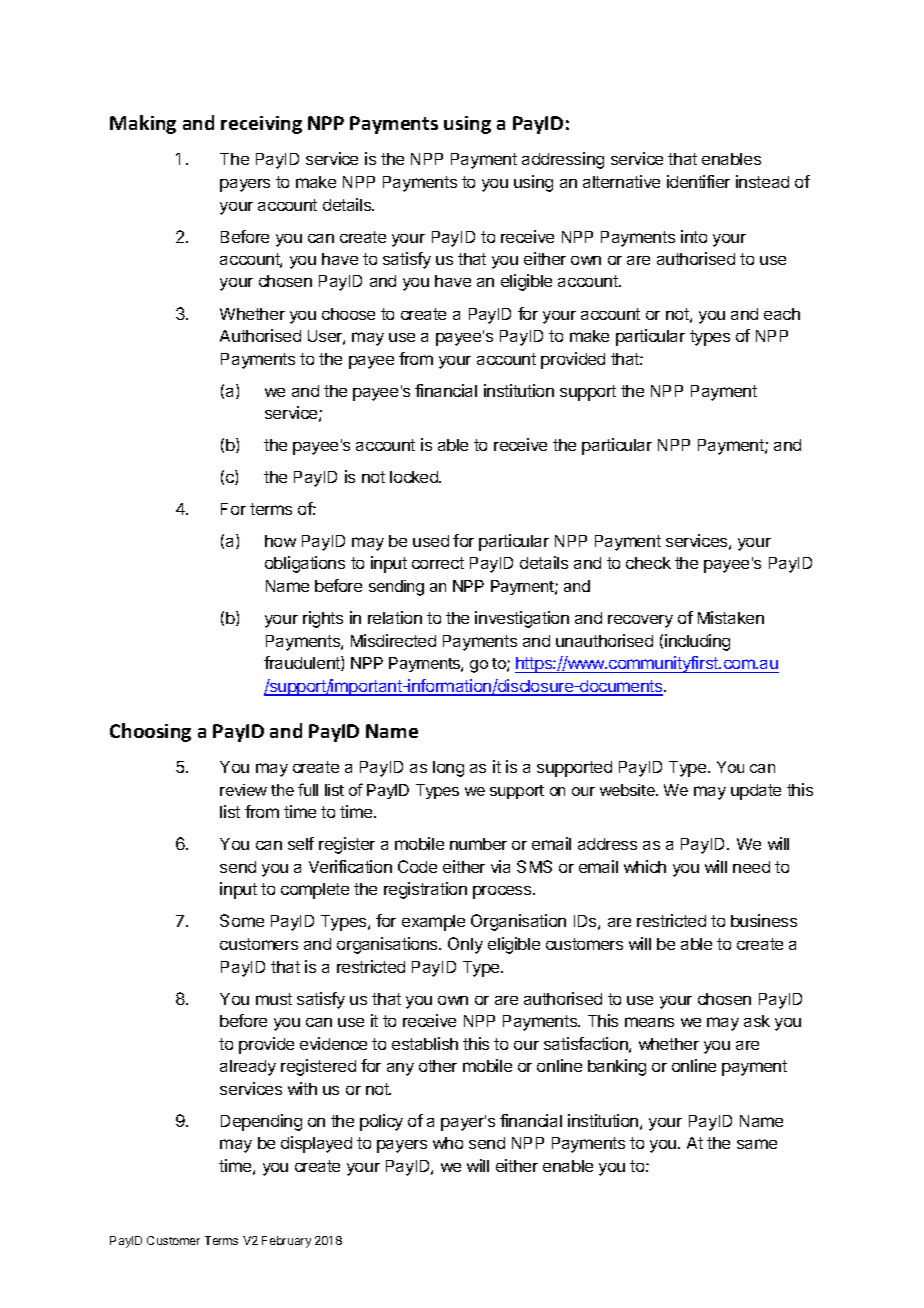  Describe the element at coordinates (286, 1242) in the screenshot. I see `February` at that location.
